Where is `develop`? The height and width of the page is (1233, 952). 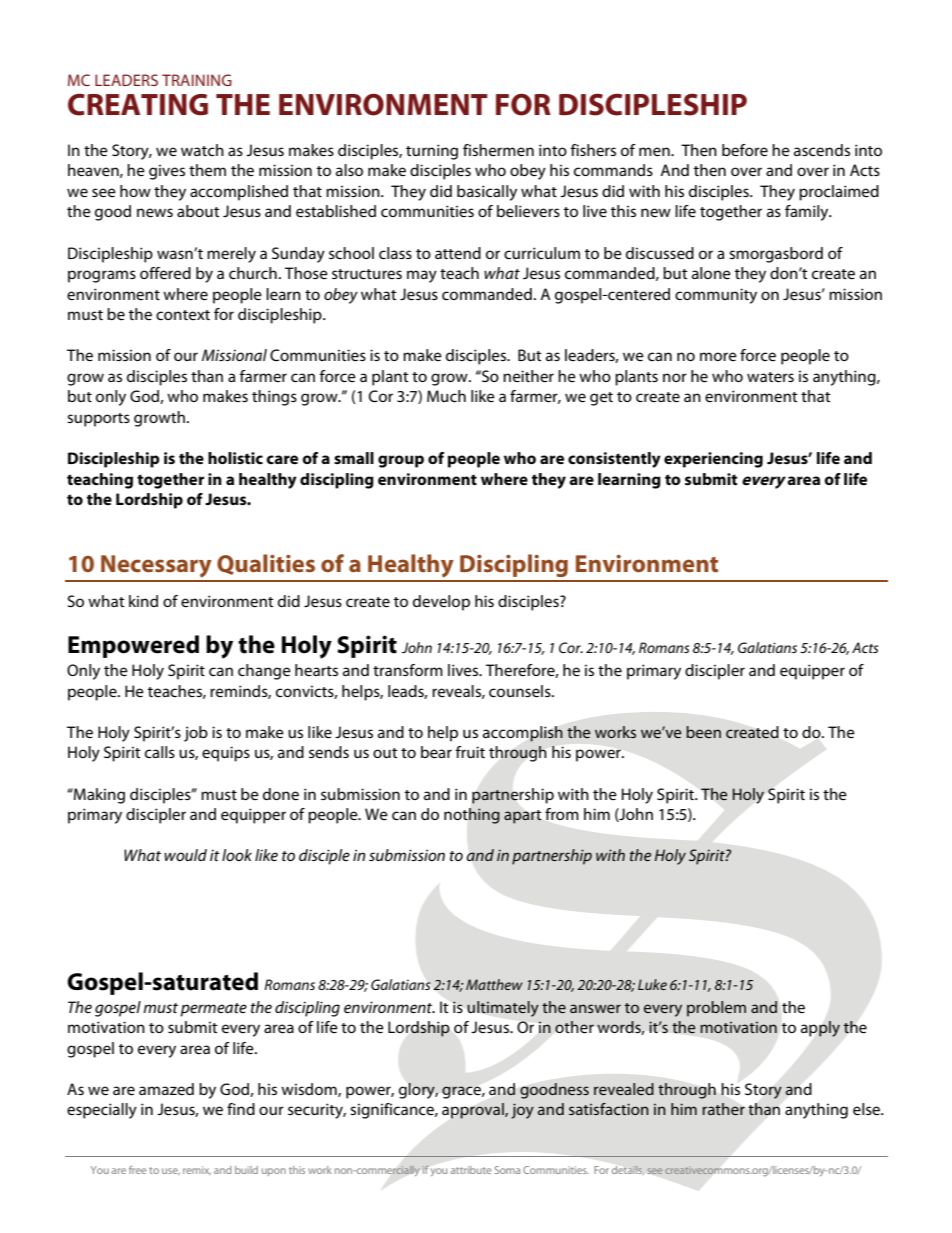 develop is located at coordinates (441, 603).
